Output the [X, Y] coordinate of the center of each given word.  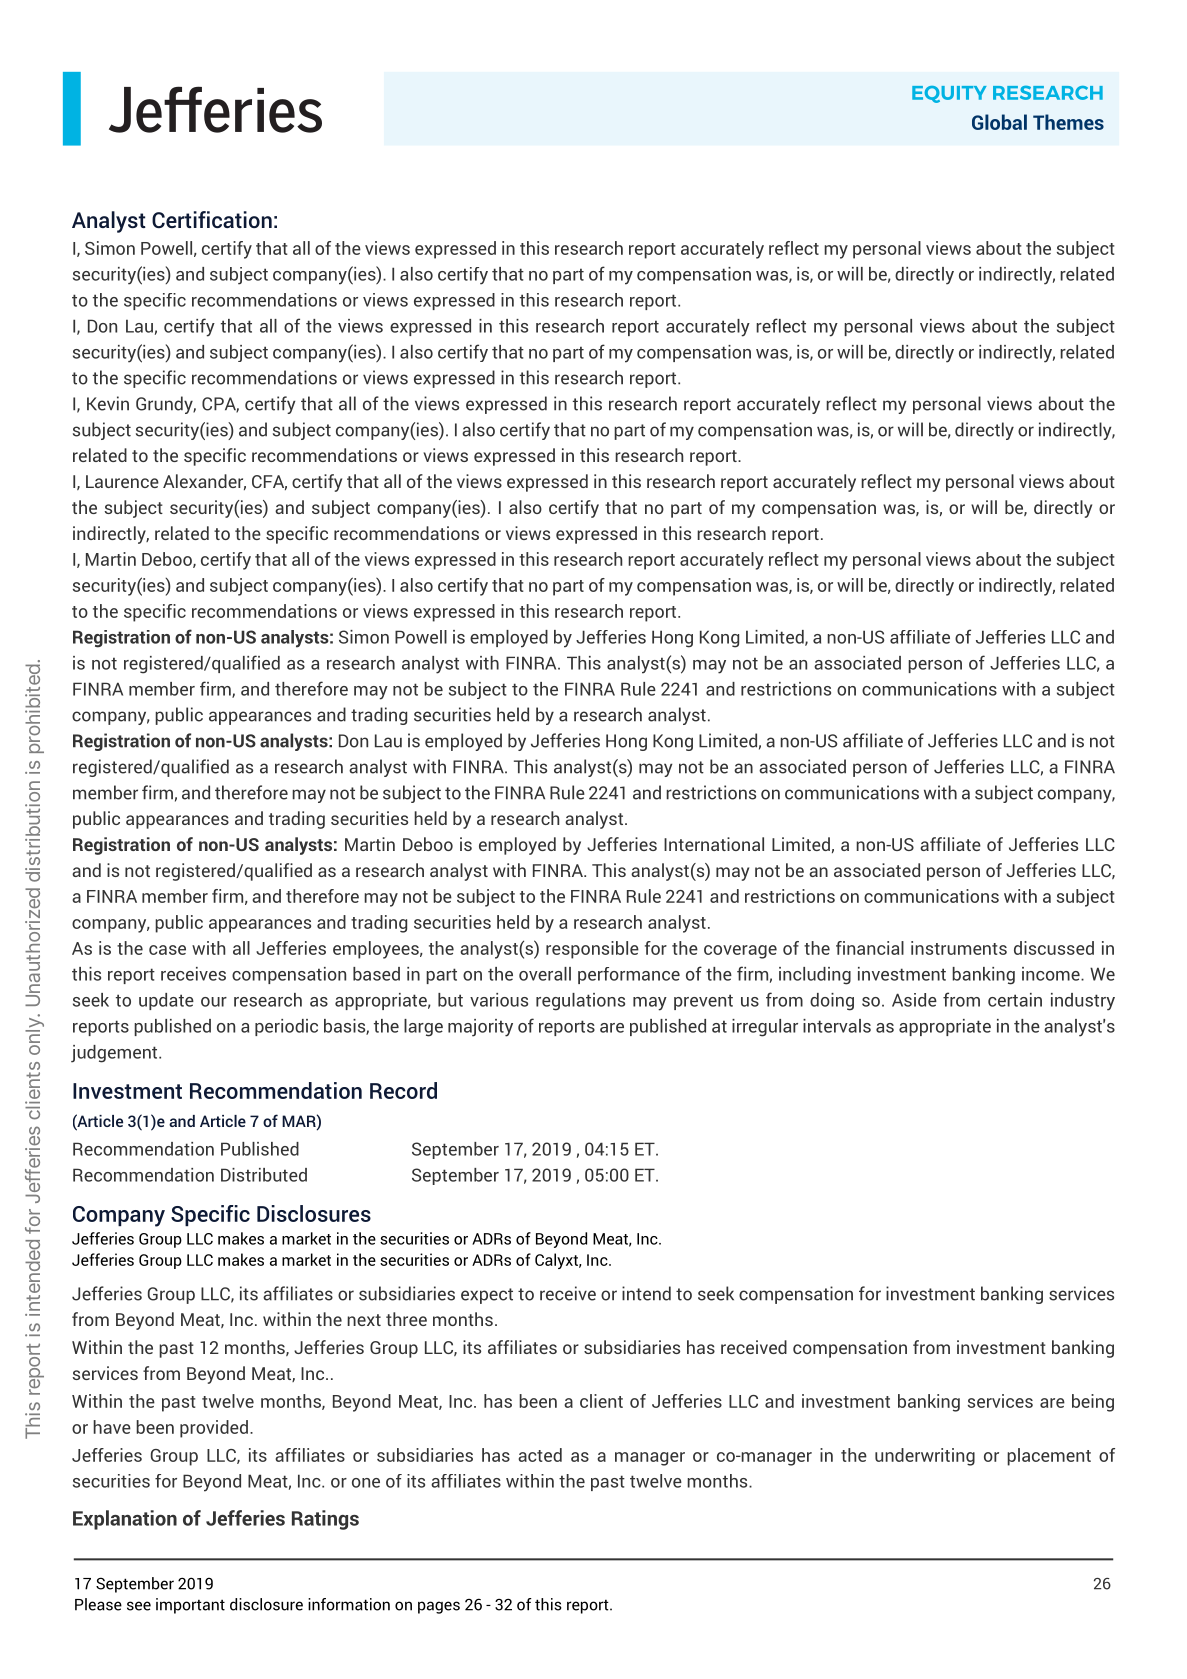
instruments [959, 948]
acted [540, 1455]
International [714, 844]
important [190, 1606]
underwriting [925, 1457]
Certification [212, 219]
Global [999, 122]
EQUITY [949, 94]
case [167, 950]
